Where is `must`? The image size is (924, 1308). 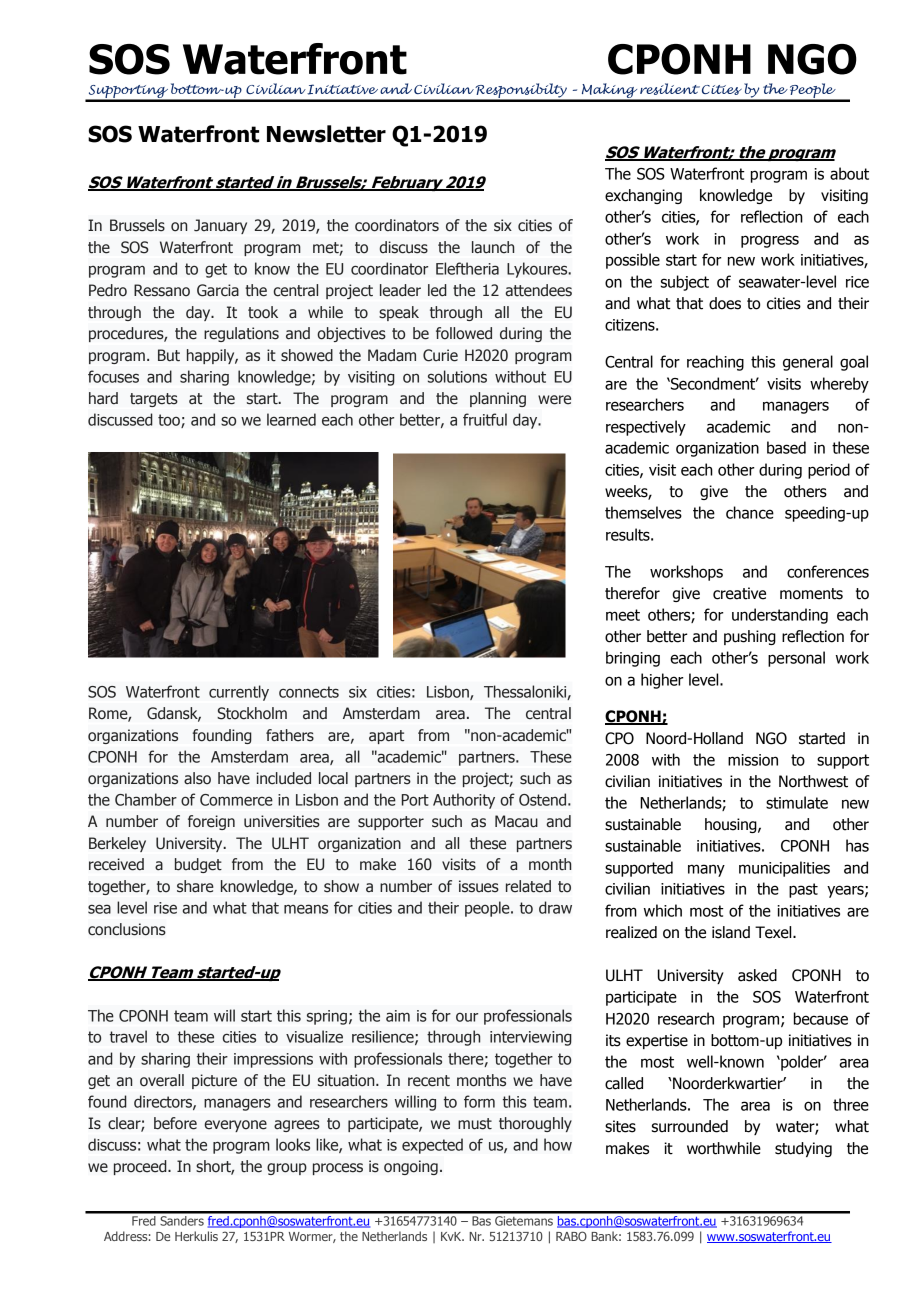
must is located at coordinates (475, 1124).
